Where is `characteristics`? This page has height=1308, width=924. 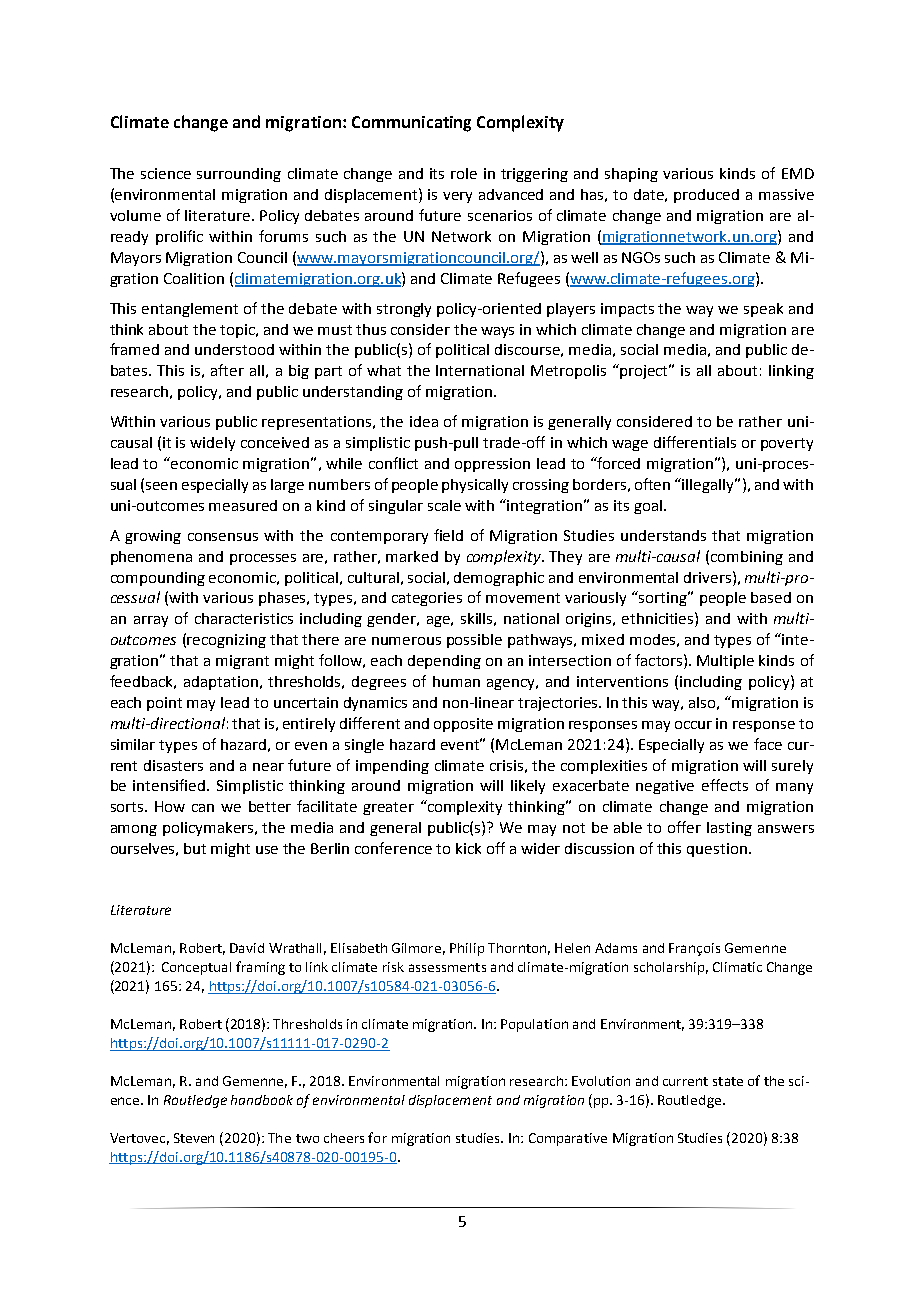
characteristics is located at coordinates (244, 618).
